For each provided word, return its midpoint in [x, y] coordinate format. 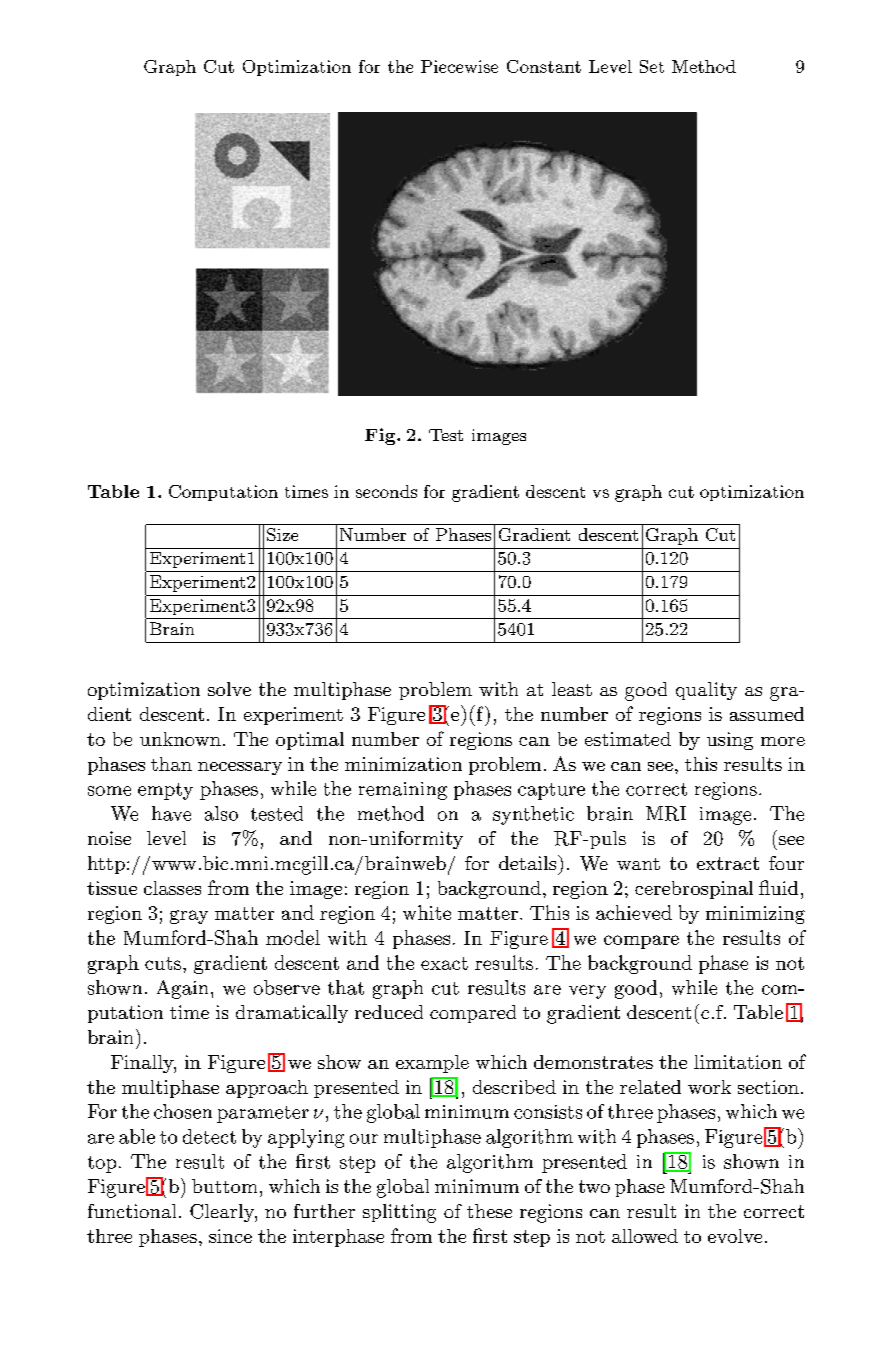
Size [282, 534]
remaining [403, 791]
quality [706, 691]
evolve [735, 1236]
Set [652, 66]
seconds [386, 491]
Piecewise [459, 66]
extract [728, 863]
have [171, 813]
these [489, 1211]
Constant [544, 66]
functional [132, 1211]
